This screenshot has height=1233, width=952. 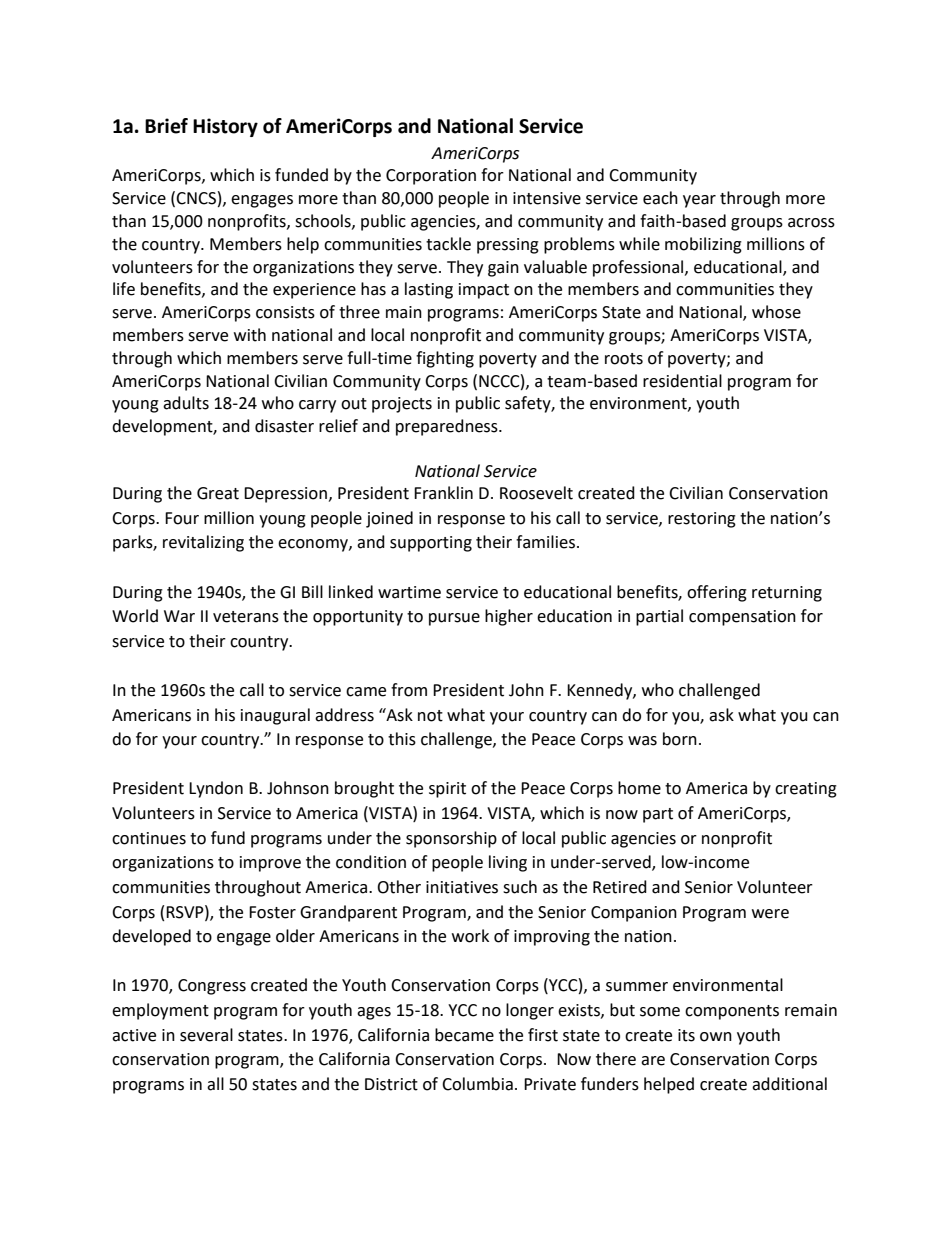 What do you see at coordinates (431, 177) in the screenshot?
I see `Corporation` at bounding box center [431, 177].
